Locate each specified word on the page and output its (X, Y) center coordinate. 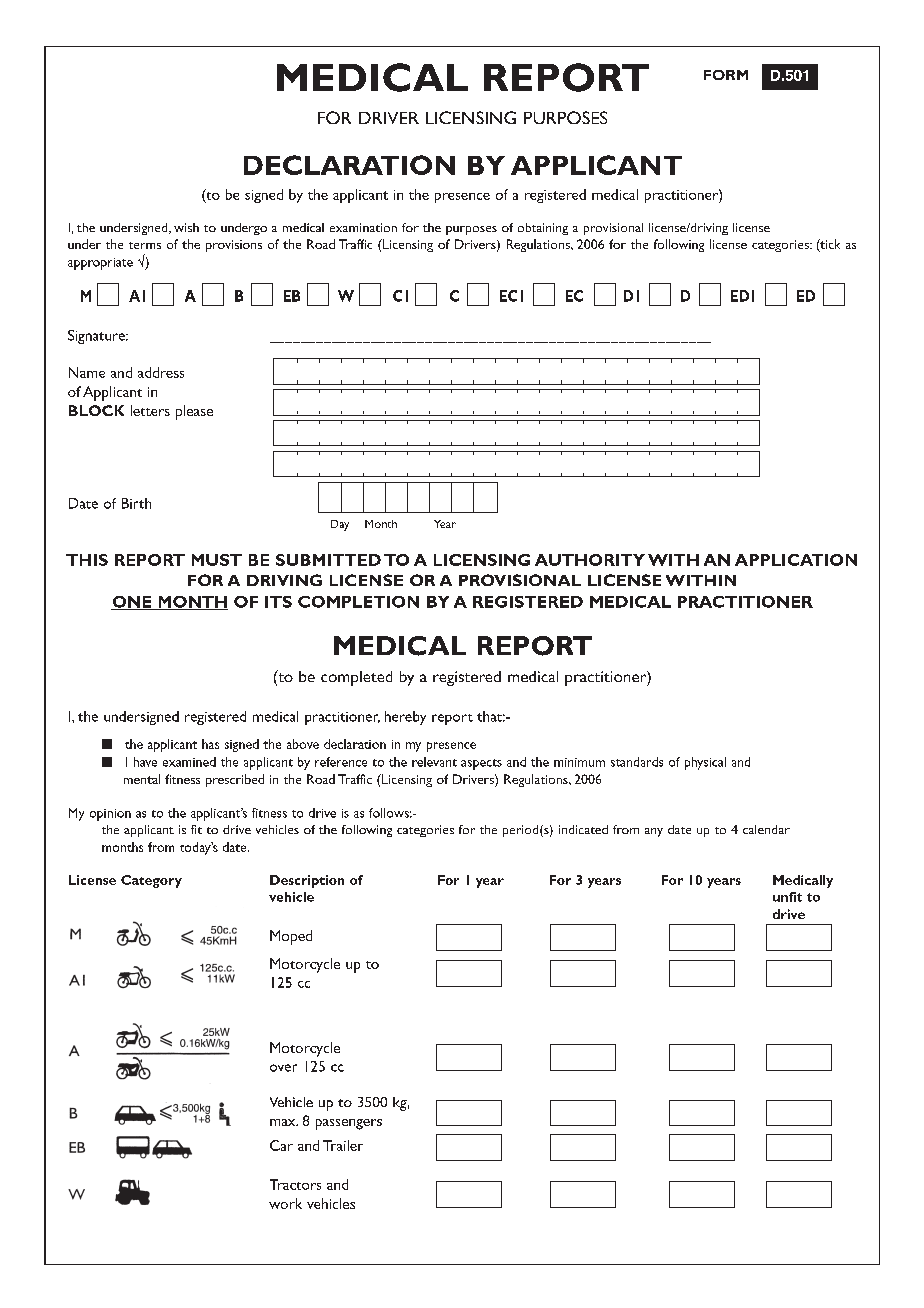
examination (363, 227)
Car (281, 1145)
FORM (726, 75)
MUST (217, 560)
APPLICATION (796, 560)
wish (186, 227)
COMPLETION (358, 602)
